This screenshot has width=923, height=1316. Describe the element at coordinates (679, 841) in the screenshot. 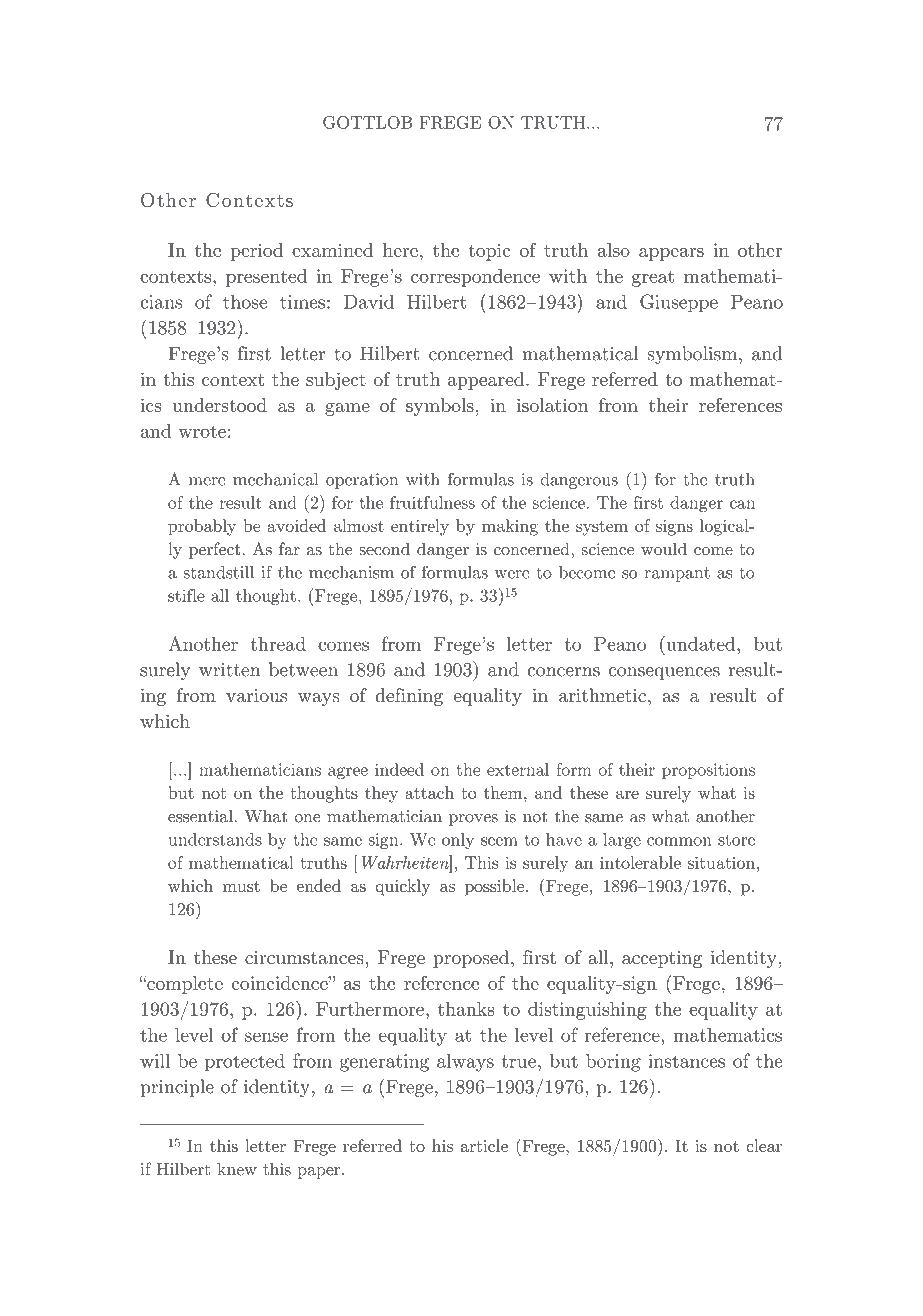

I see `common` at that location.
